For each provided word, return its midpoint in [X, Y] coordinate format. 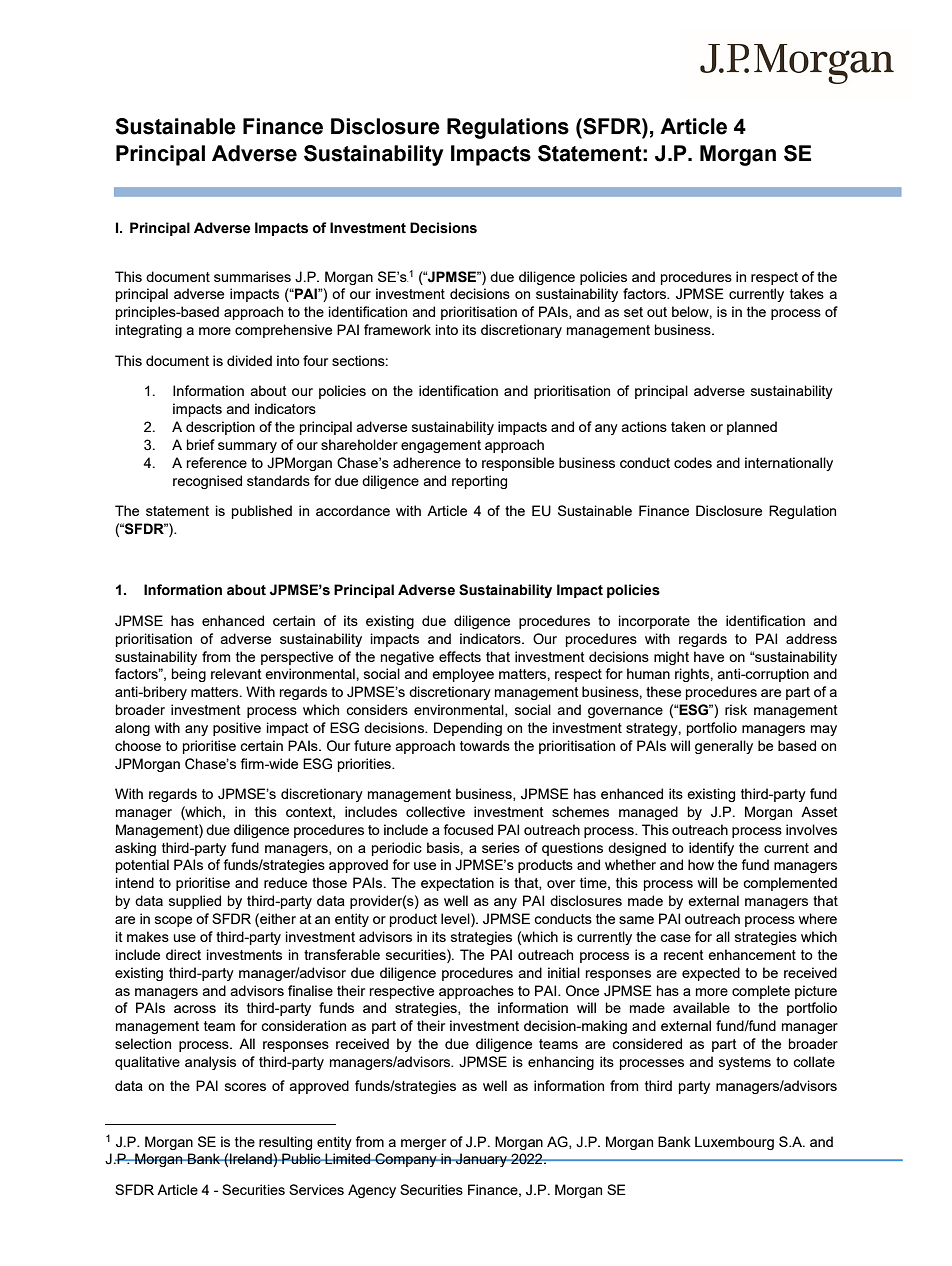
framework [397, 329]
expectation [457, 884]
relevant [236, 673]
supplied [195, 902]
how [701, 864]
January [481, 1160]
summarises [252, 276]
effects [460, 656]
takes [807, 293]
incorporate [654, 622]
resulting [285, 1143]
